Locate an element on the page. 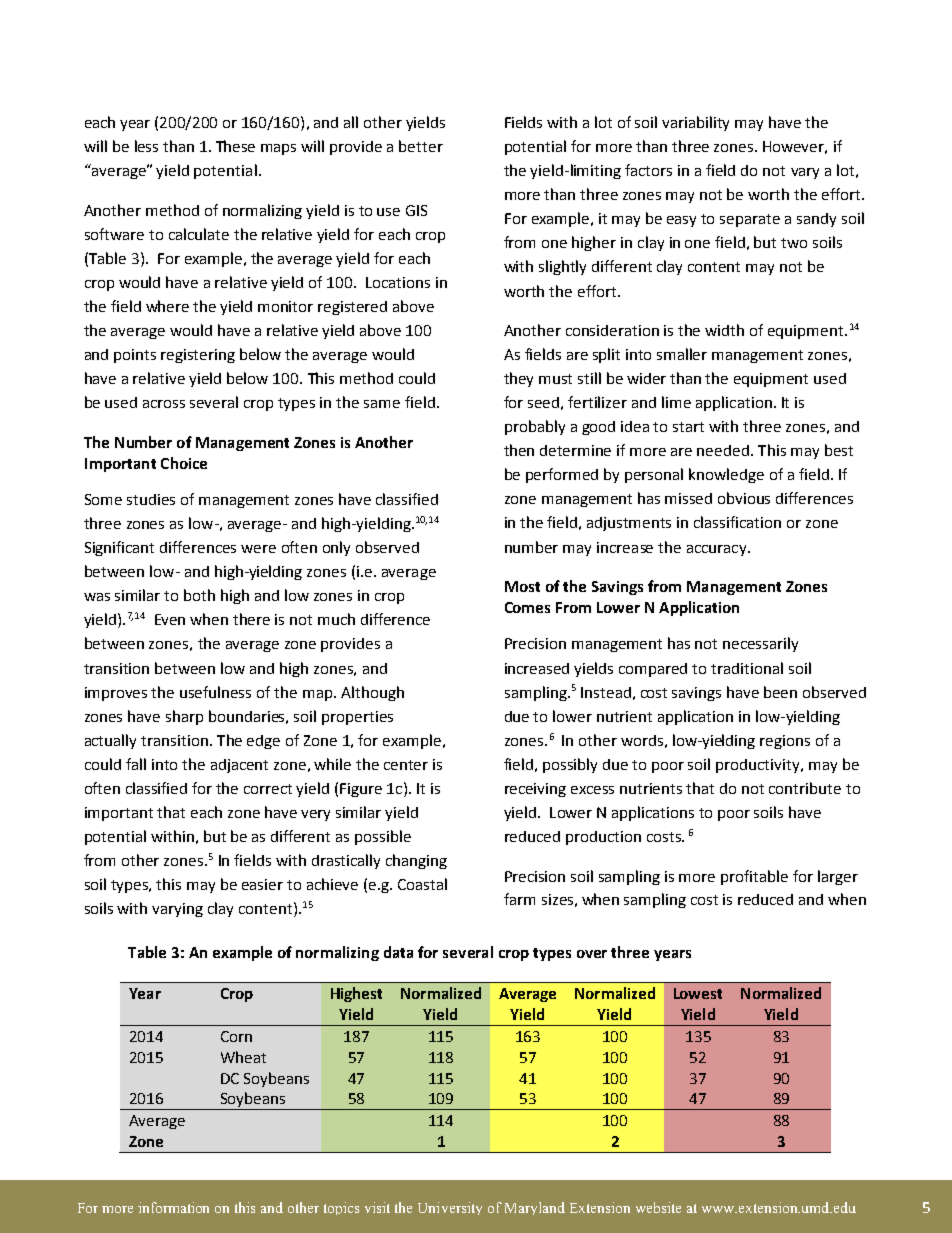 The width and height of the page is (952, 1233). better is located at coordinates (421, 146).
